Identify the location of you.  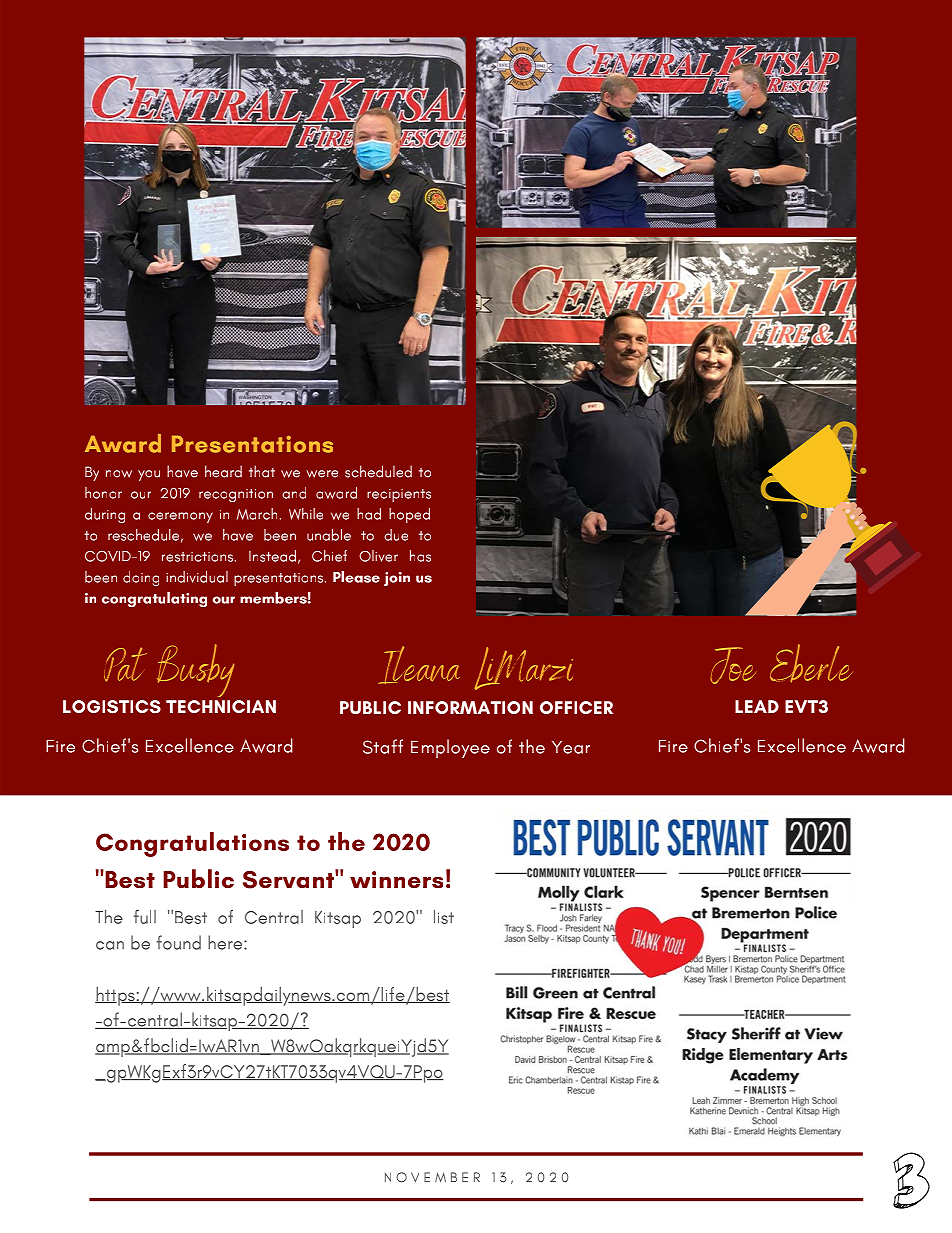
(149, 475).
